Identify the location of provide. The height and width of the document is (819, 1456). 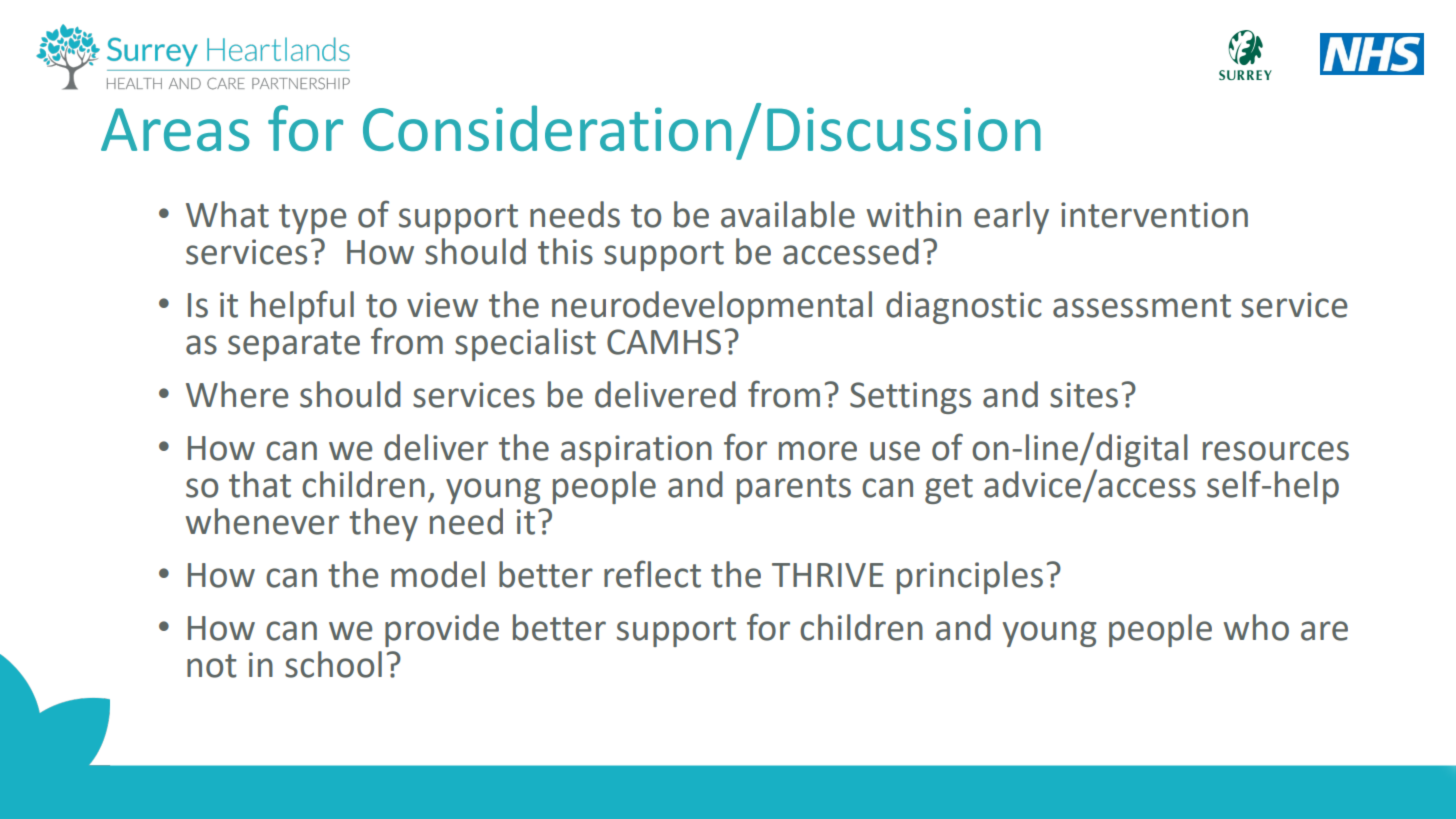
(442, 630).
